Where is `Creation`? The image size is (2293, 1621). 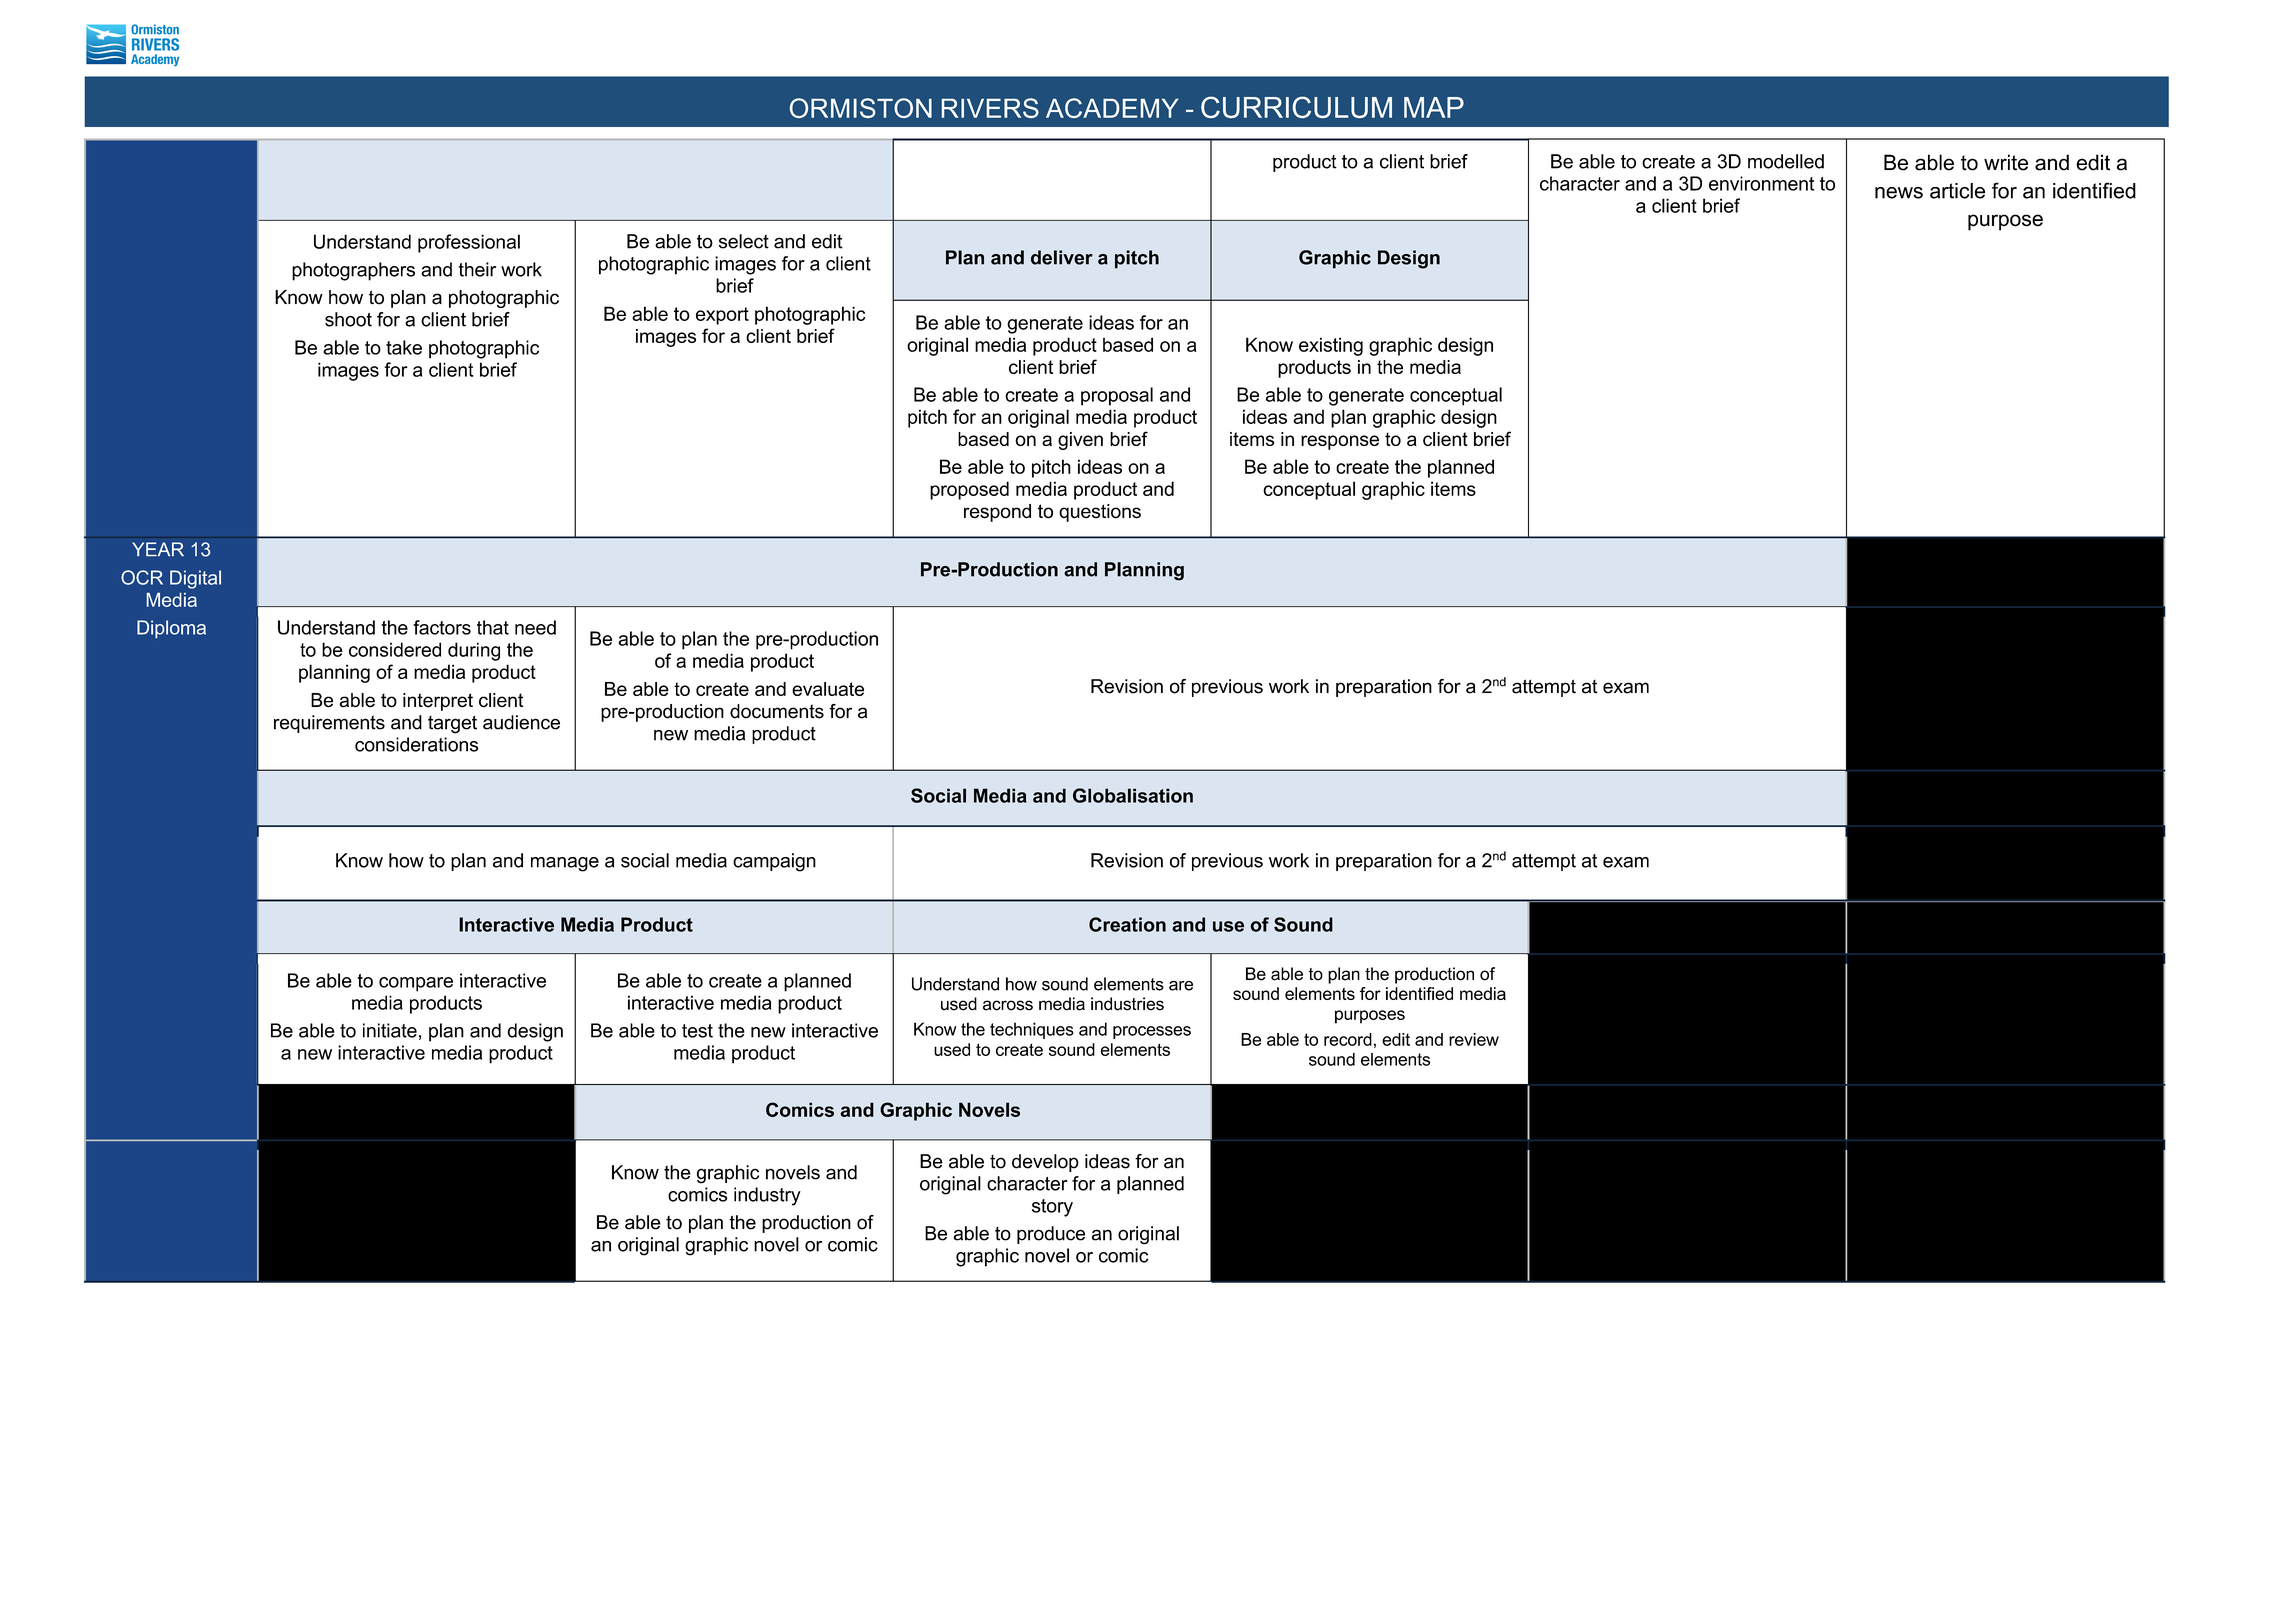
Creation is located at coordinates (1127, 924).
